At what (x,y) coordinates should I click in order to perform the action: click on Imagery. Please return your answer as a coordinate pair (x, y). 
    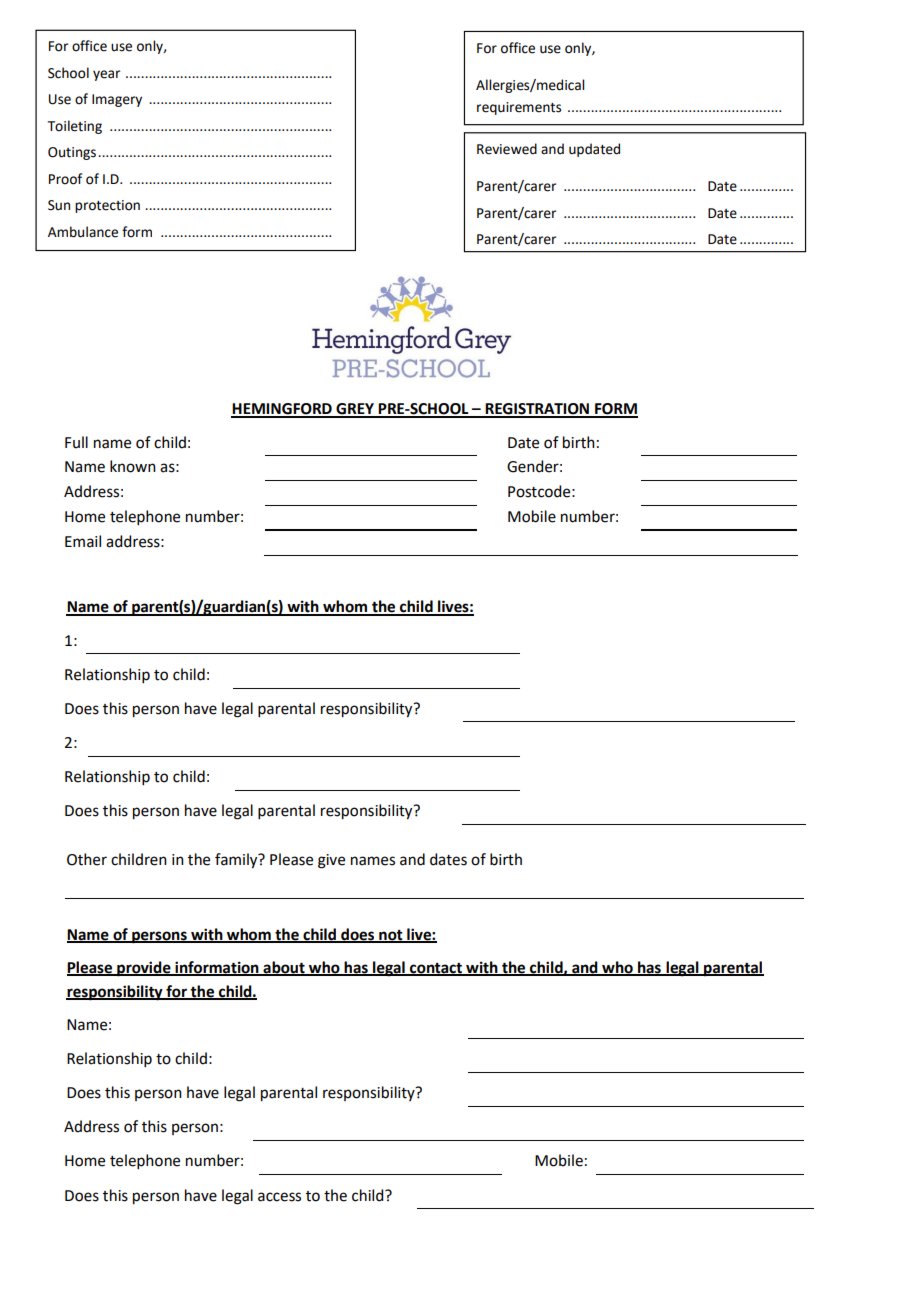
    Looking at the image, I should click on (117, 100).
